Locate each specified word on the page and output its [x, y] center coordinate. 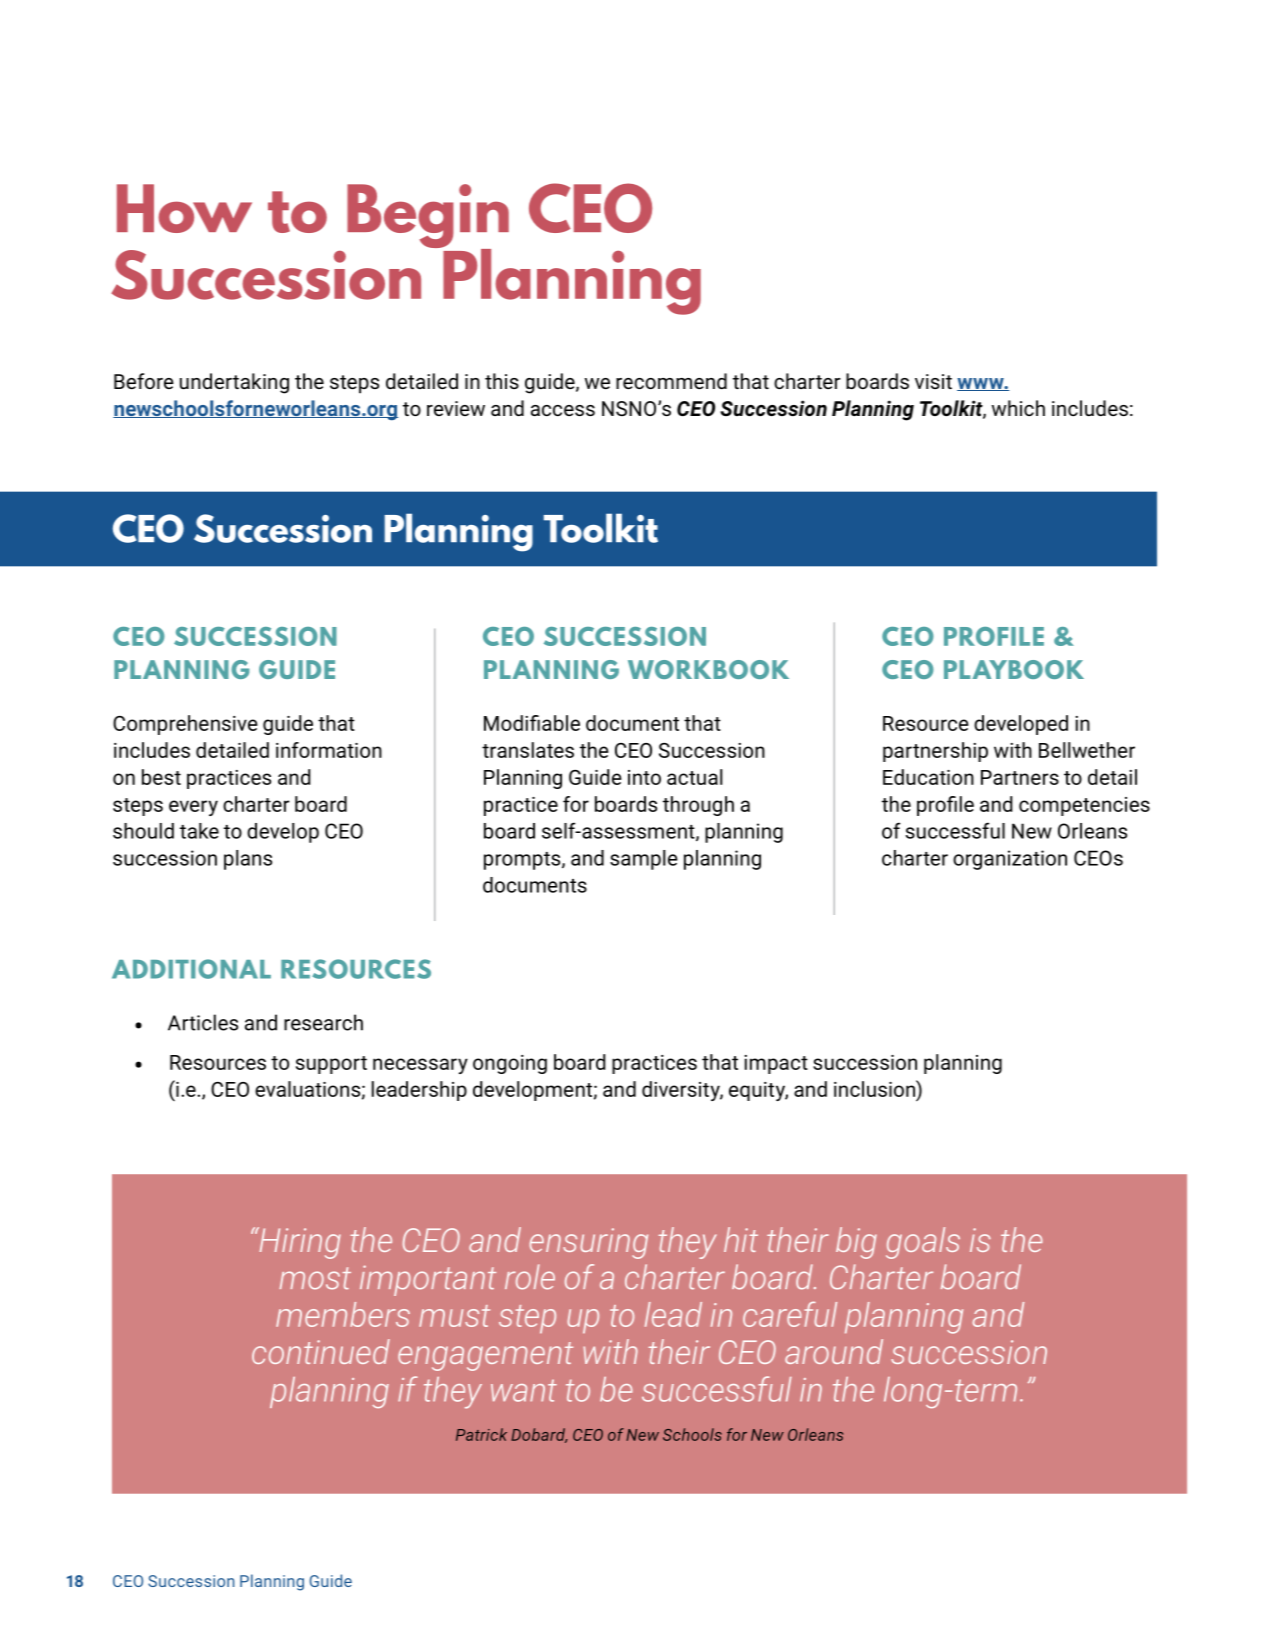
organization [1010, 860]
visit [933, 381]
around [834, 1351]
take [199, 831]
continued [321, 1351]
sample [644, 860]
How [184, 208]
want [524, 1390]
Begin [428, 217]
